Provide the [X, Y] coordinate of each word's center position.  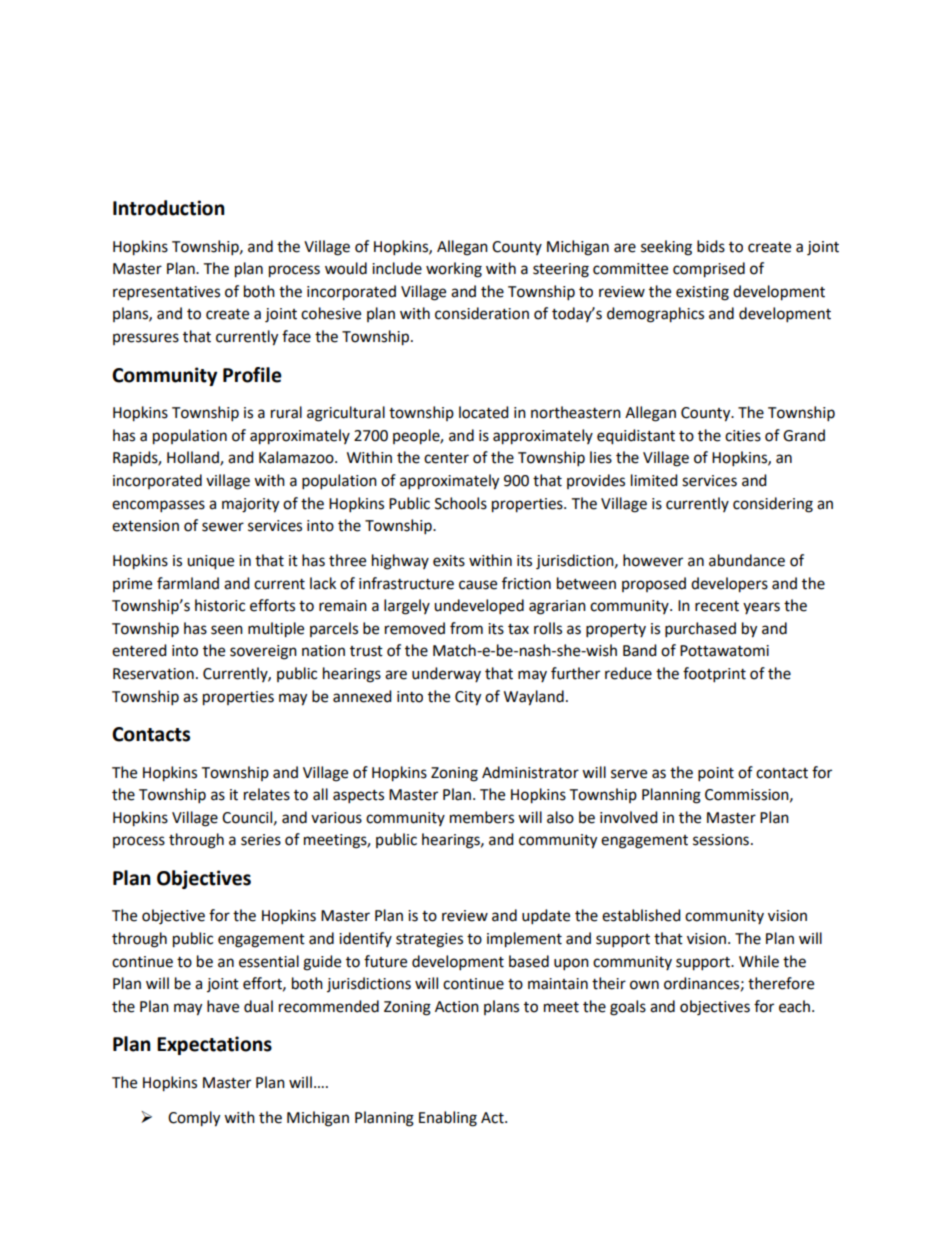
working [454, 270]
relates [267, 794]
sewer [223, 527]
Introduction [169, 208]
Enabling [448, 1119]
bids [711, 246]
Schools [461, 503]
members [482, 817]
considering [773, 505]
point [716, 774]
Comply [194, 1119]
